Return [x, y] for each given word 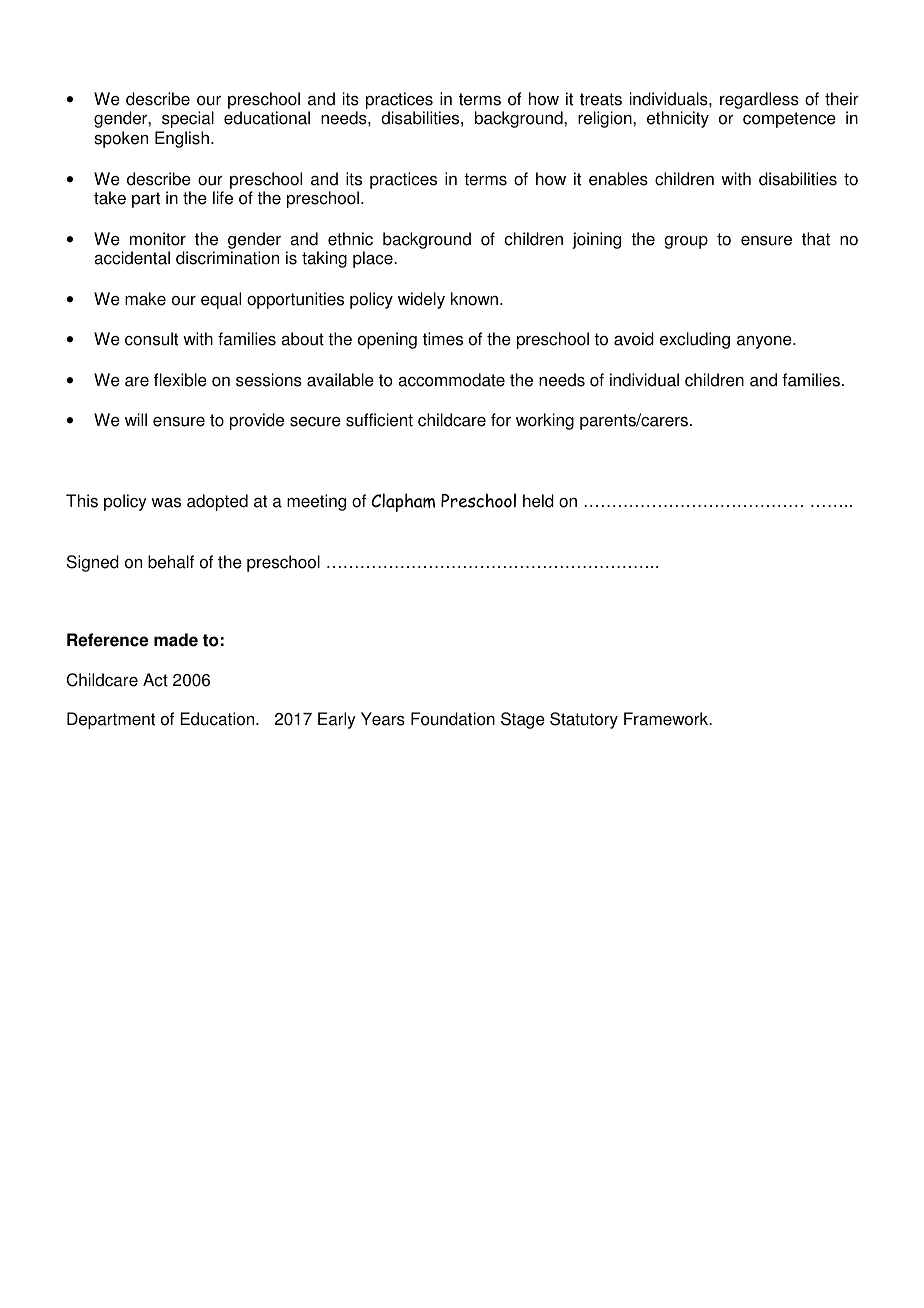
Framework [667, 719]
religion [606, 119]
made [176, 640]
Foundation [453, 719]
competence [789, 120]
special [188, 119]
